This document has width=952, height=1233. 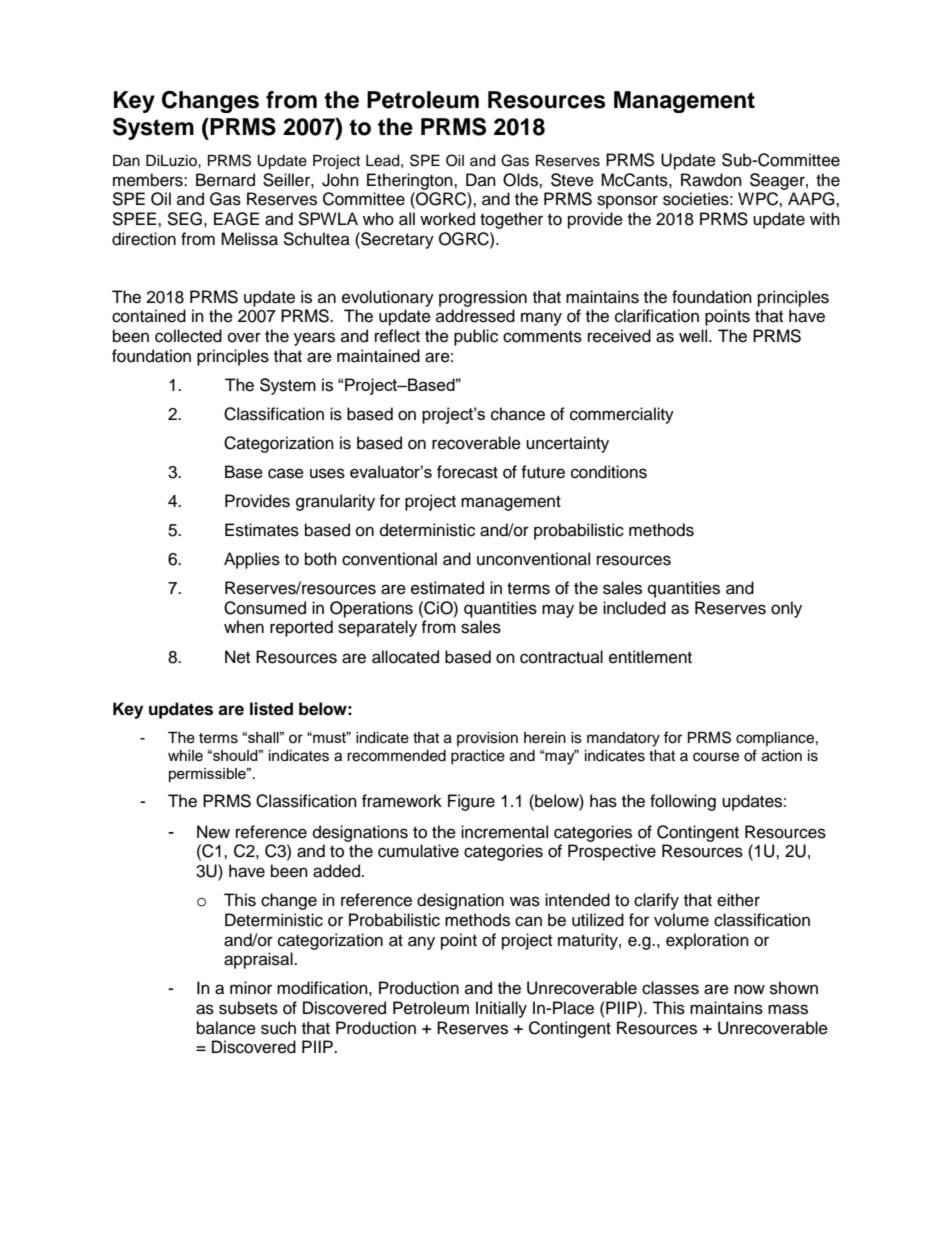 I want to click on only, so click(x=786, y=609).
